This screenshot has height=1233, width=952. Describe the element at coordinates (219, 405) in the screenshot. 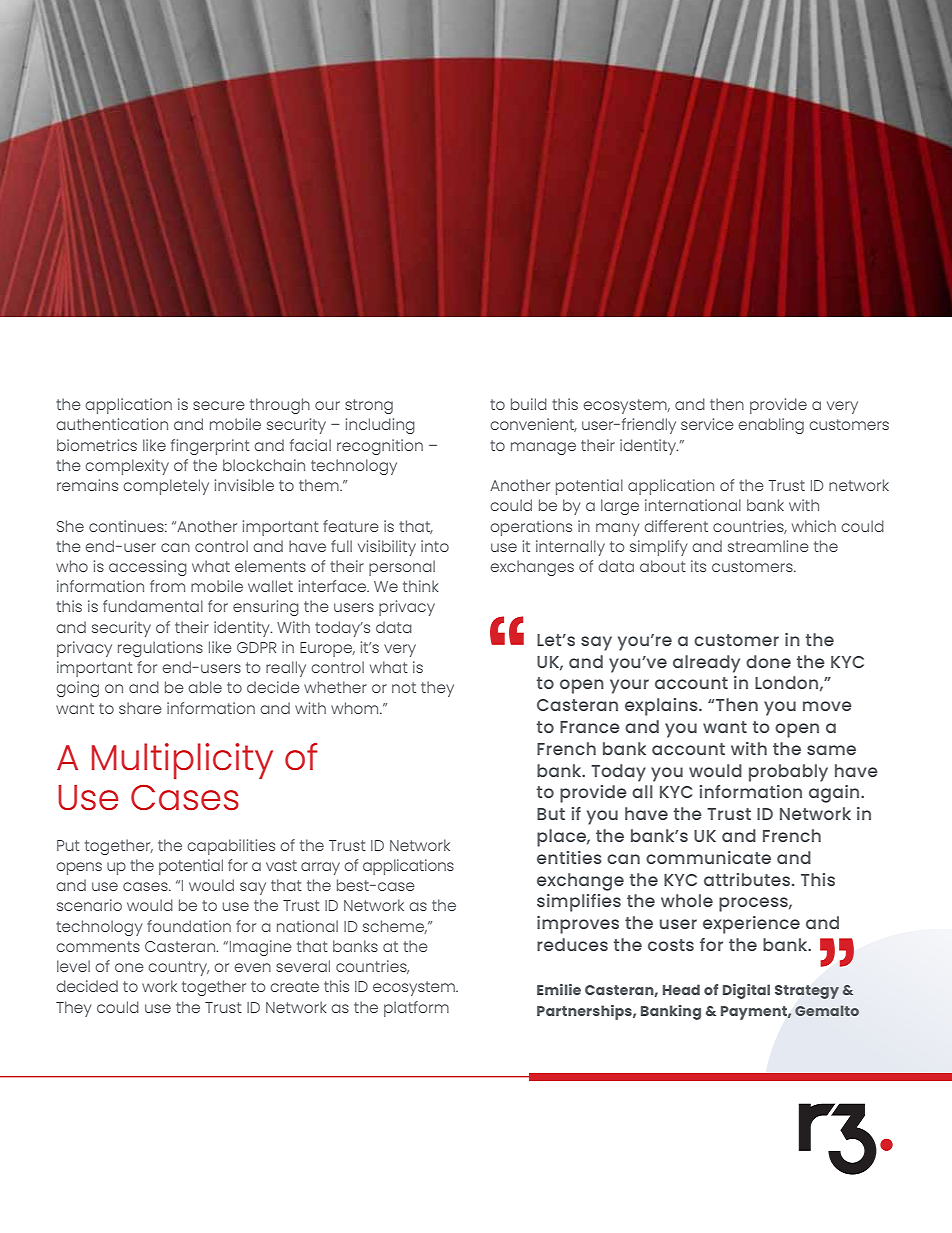

I see `secure` at that location.
